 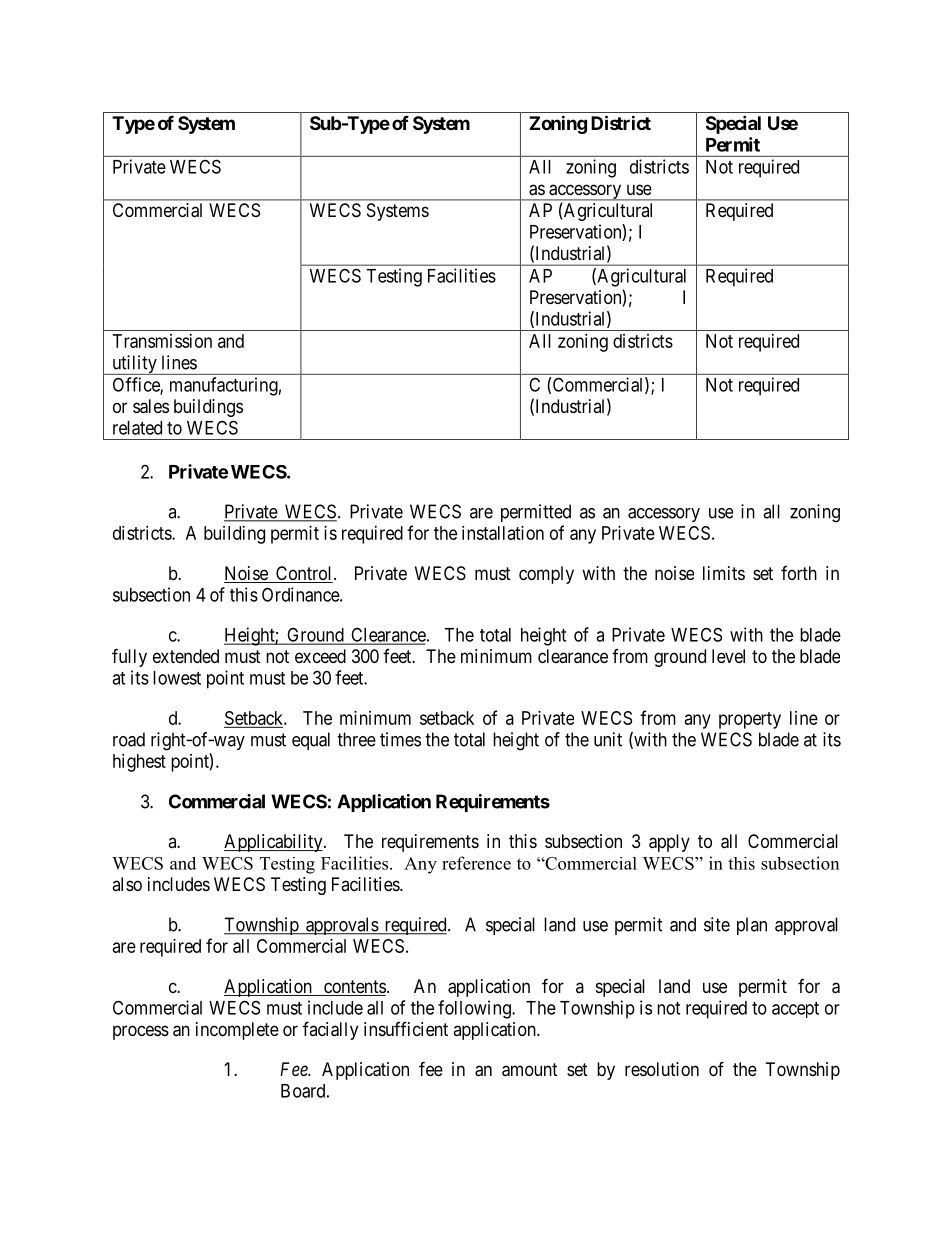 What do you see at coordinates (662, 1069) in the screenshot?
I see `resolution` at bounding box center [662, 1069].
